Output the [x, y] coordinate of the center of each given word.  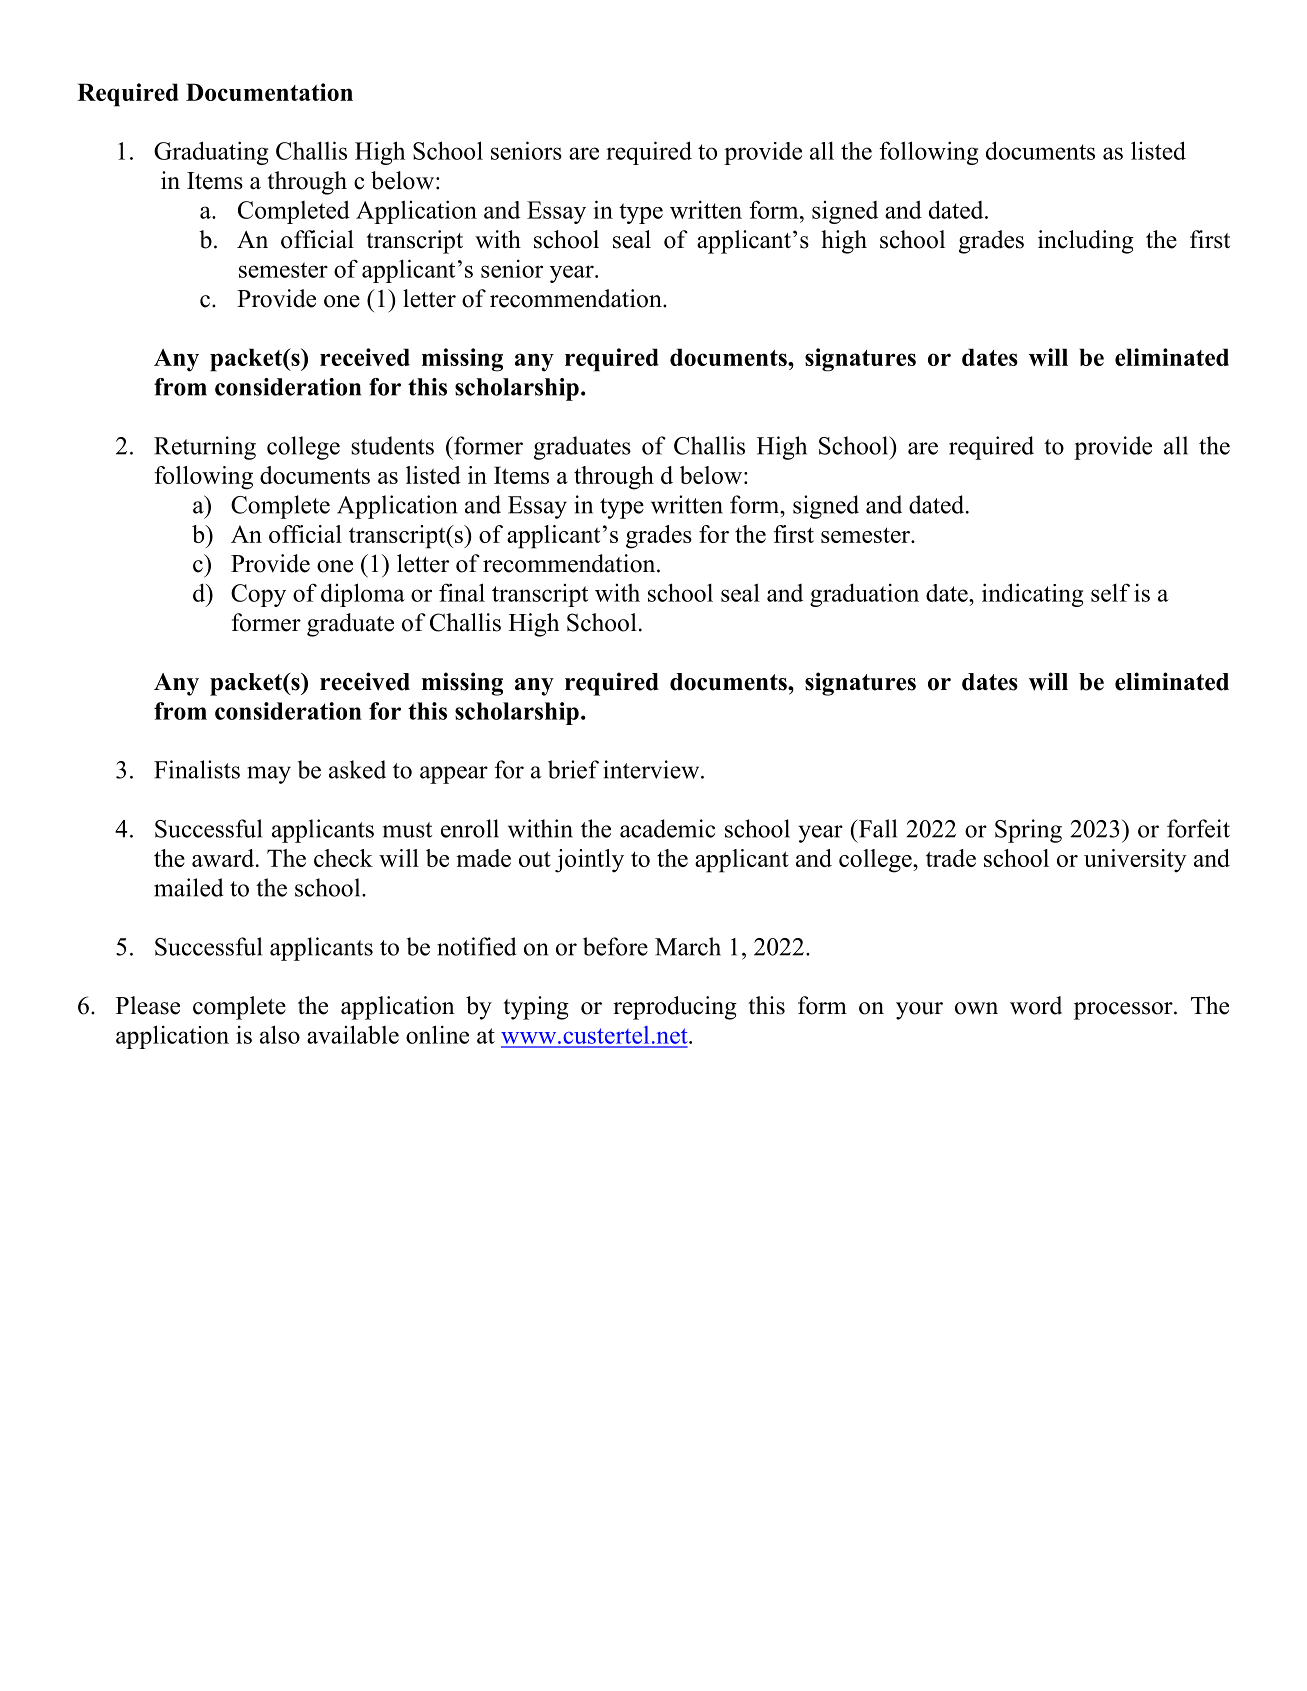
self [1110, 592]
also [280, 1034]
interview [652, 769]
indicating [1032, 595]
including [1086, 242]
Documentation [269, 92]
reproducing [675, 1008]
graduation [864, 595]
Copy [258, 595]
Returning [205, 448]
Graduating [211, 153]
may [269, 775]
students [392, 445]
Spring [1028, 831]
